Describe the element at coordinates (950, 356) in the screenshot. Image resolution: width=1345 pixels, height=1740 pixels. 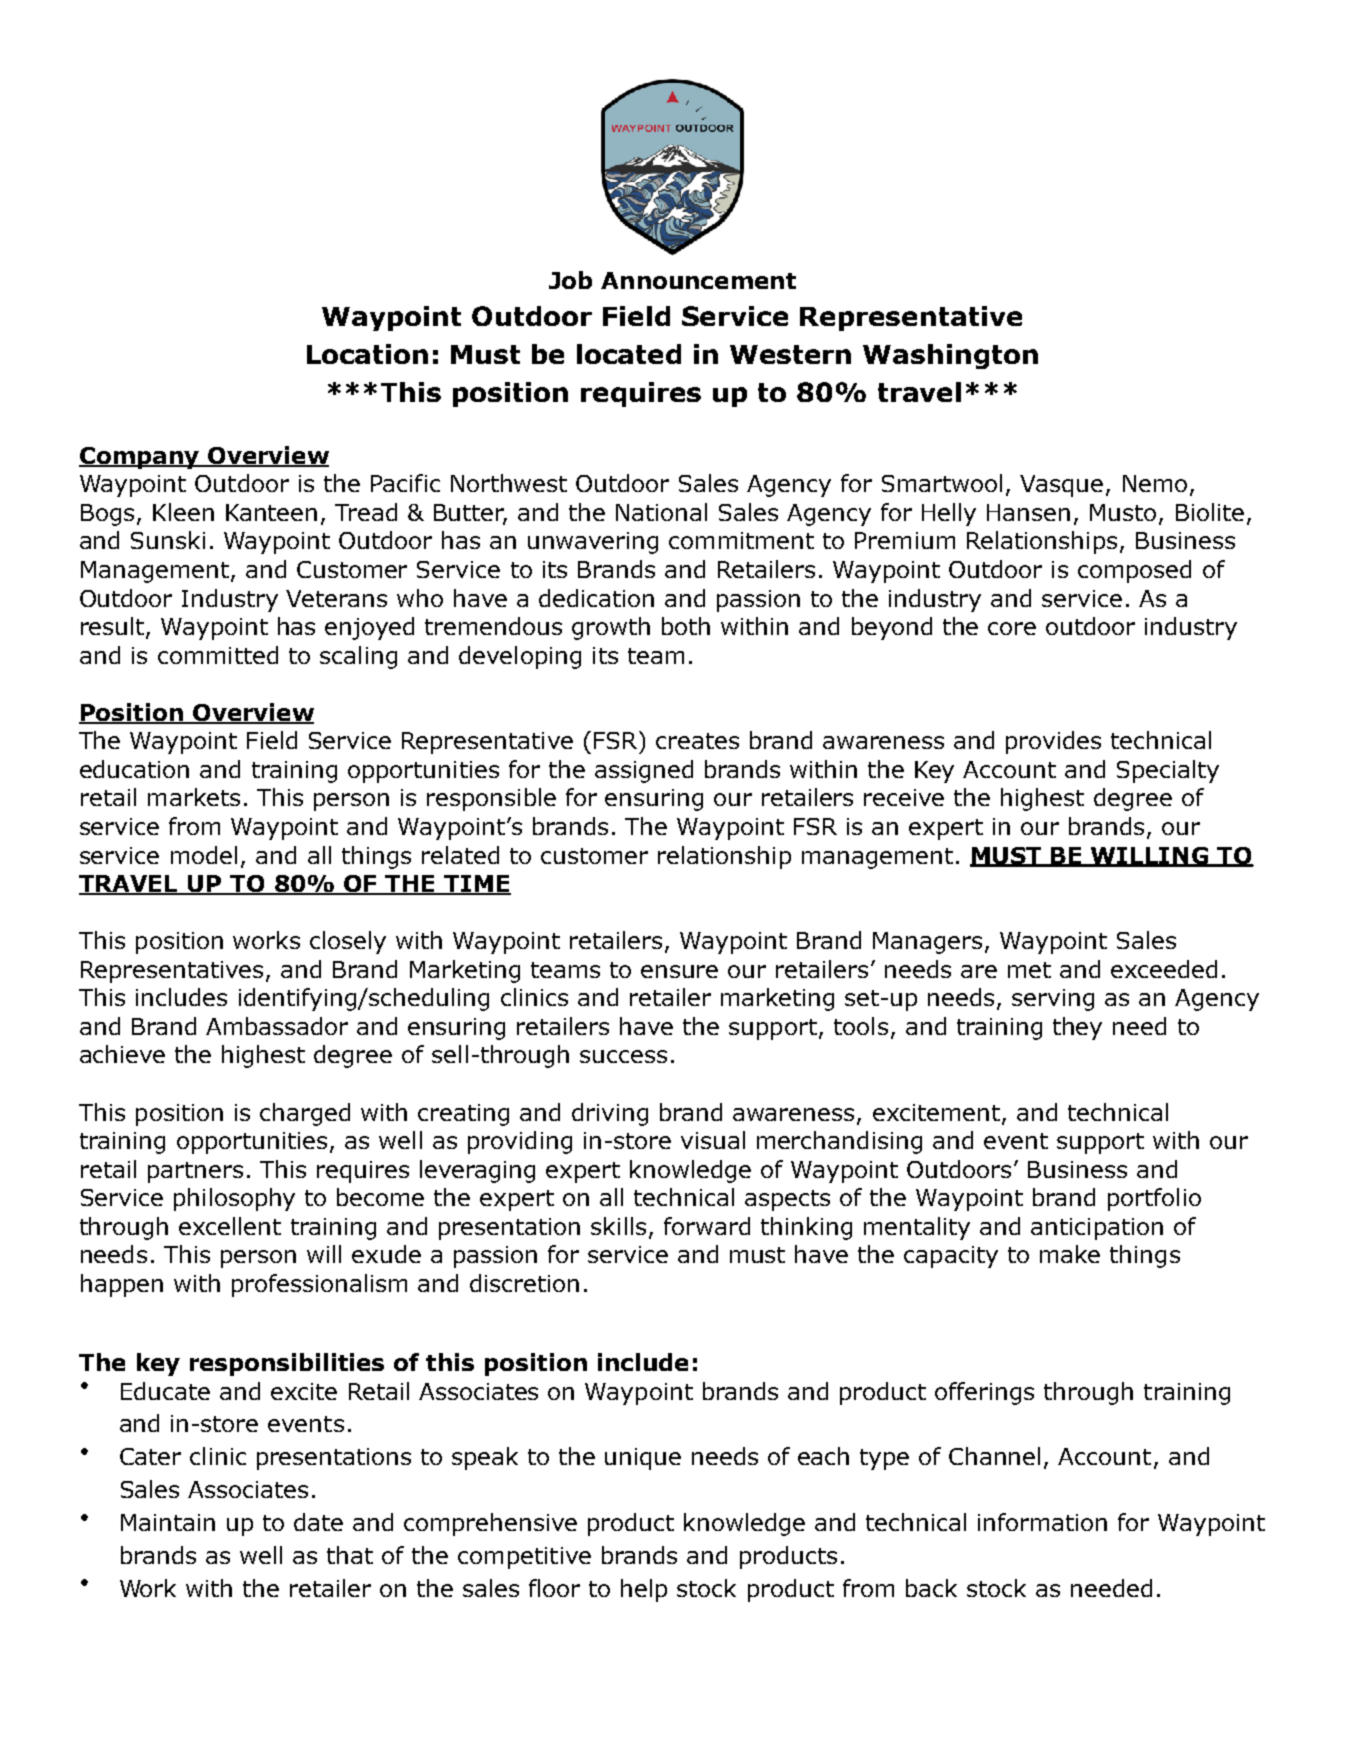
I see `Washington` at that location.
